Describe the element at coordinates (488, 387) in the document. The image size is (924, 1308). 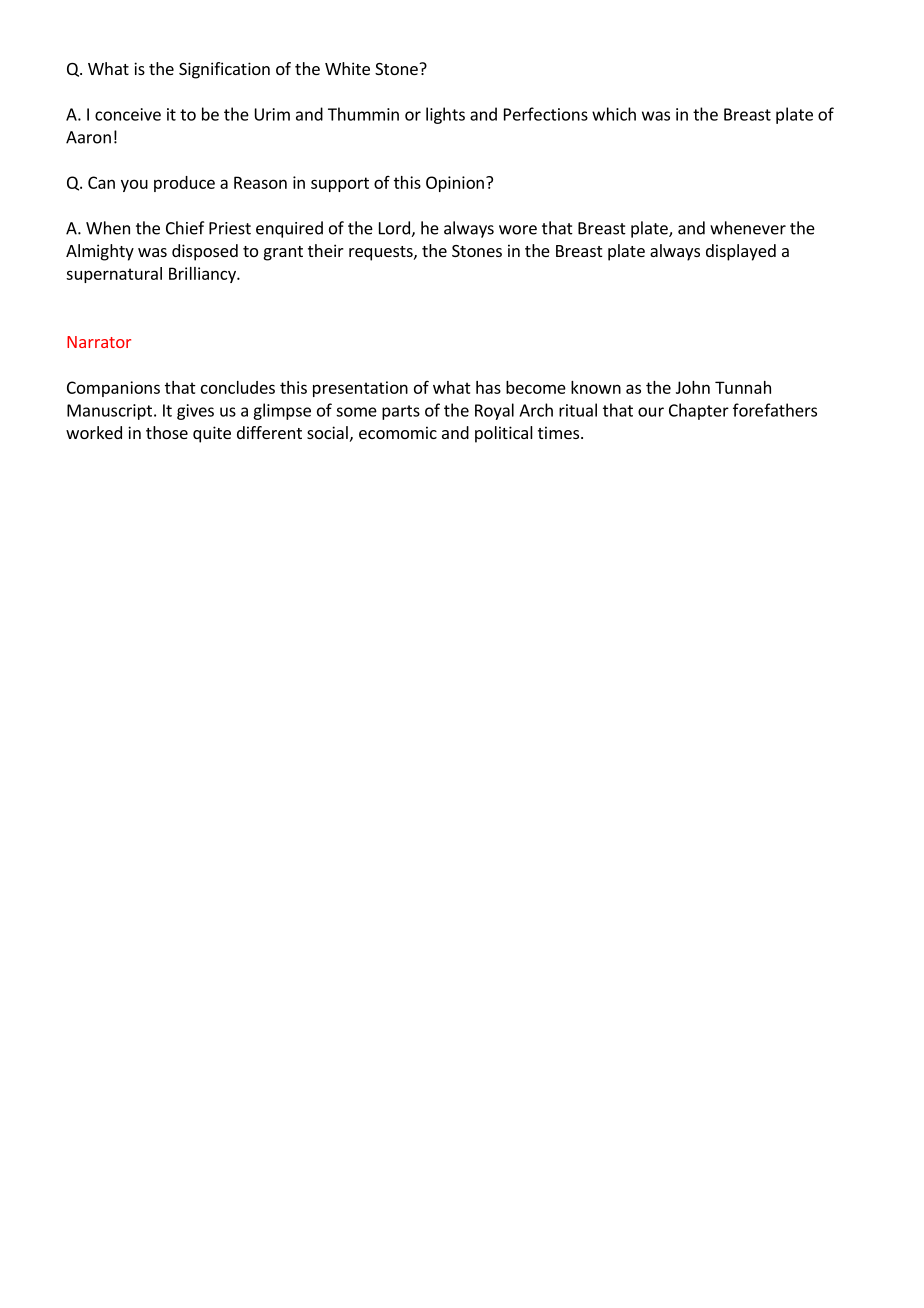
I see `has` at that location.
